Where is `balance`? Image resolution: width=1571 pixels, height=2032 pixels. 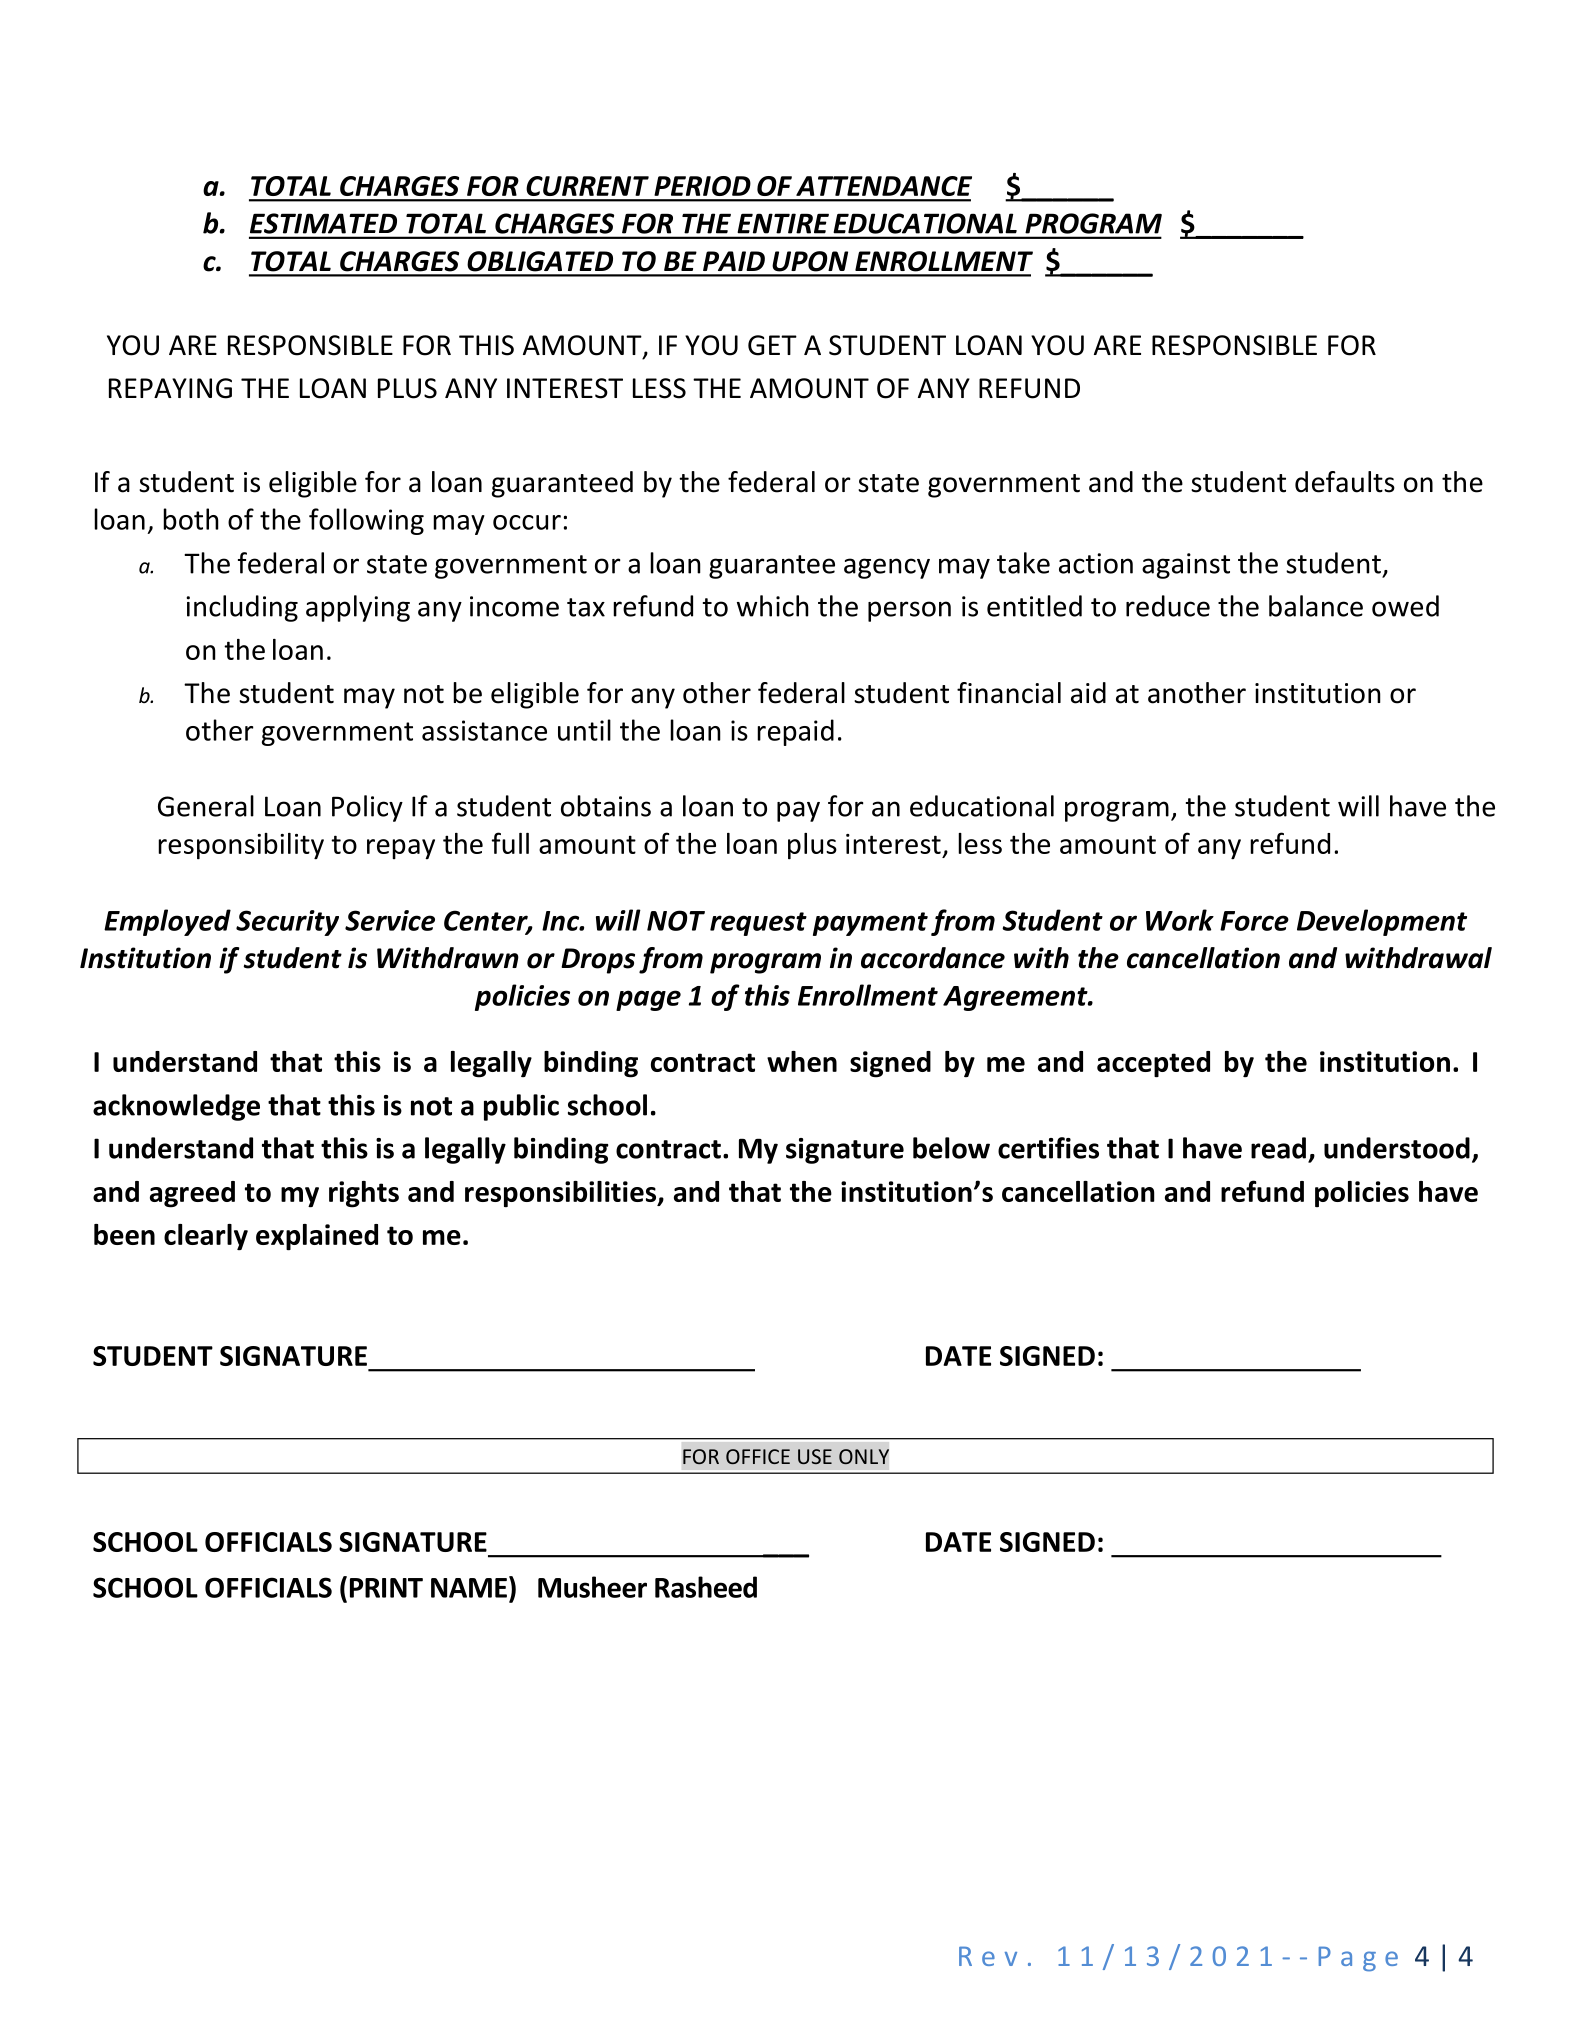
balance is located at coordinates (1316, 606).
